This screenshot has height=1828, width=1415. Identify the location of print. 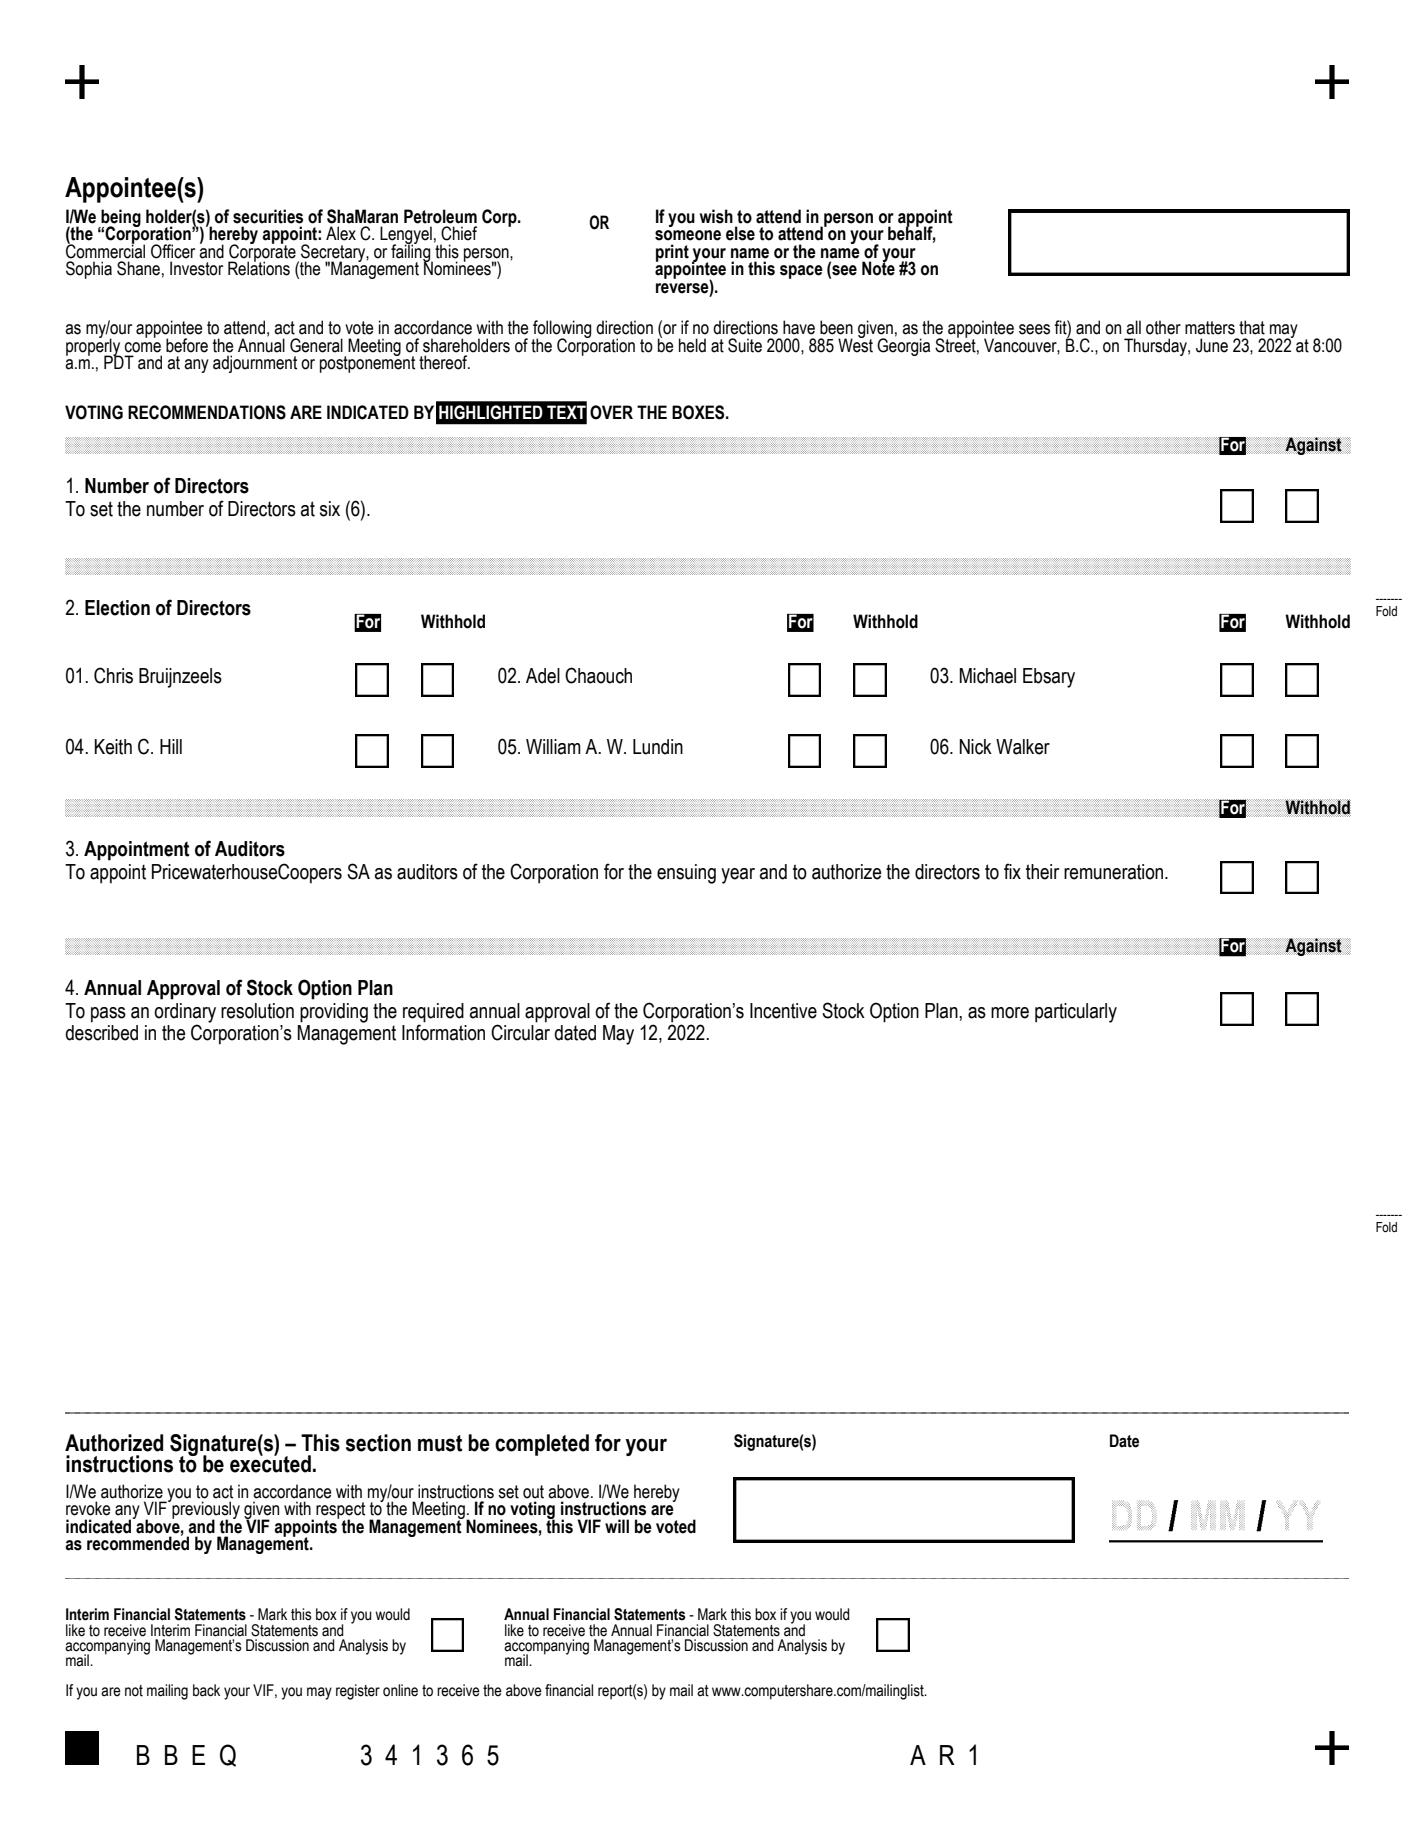
(672, 253).
